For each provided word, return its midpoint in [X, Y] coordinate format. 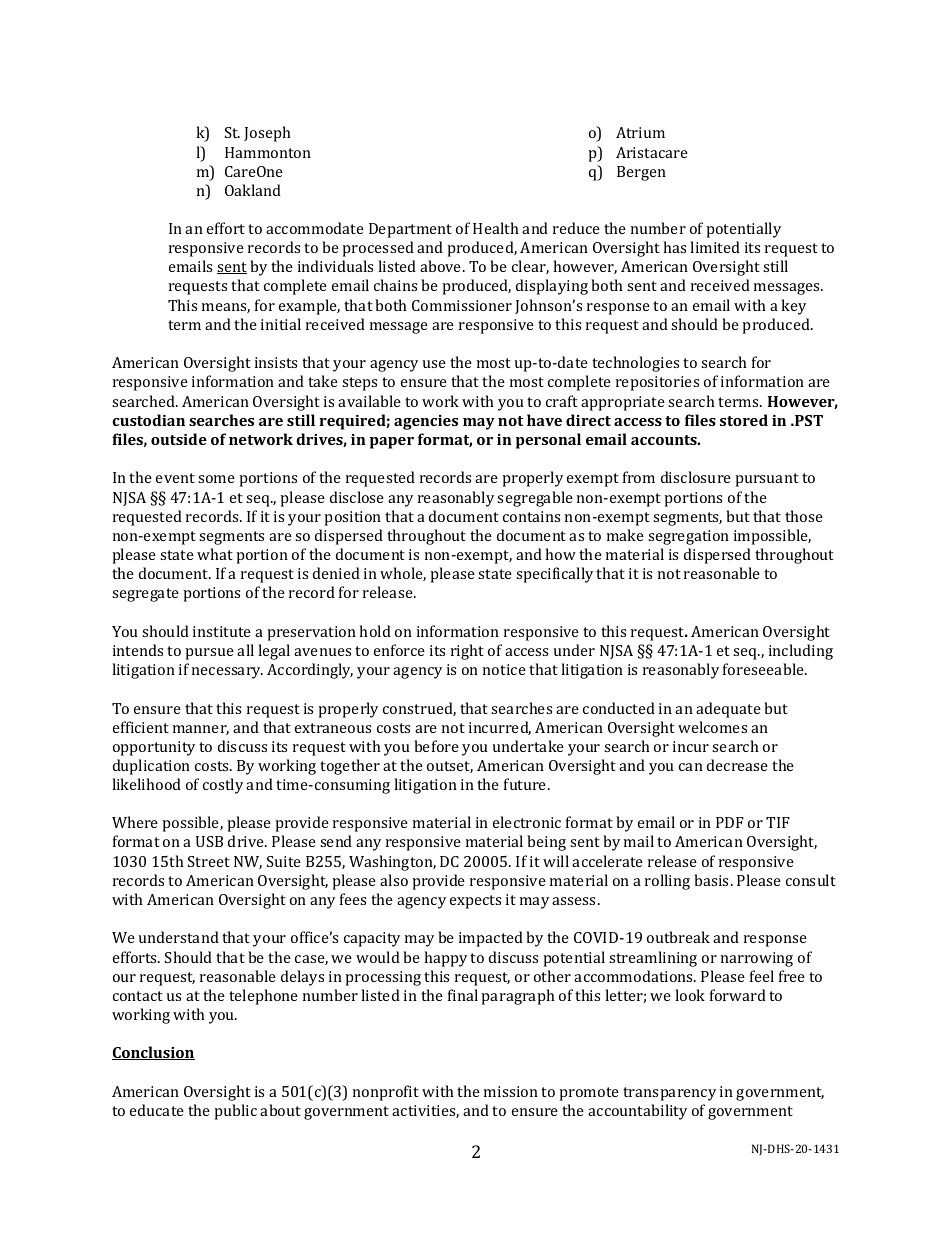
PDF [730, 822]
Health [496, 228]
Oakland [253, 190]
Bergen [641, 173]
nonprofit [386, 1093]
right [467, 652]
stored [744, 420]
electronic [527, 822]
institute [222, 631]
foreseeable [765, 669]
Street [209, 861]
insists [276, 362]
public [235, 1112]
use [434, 364]
